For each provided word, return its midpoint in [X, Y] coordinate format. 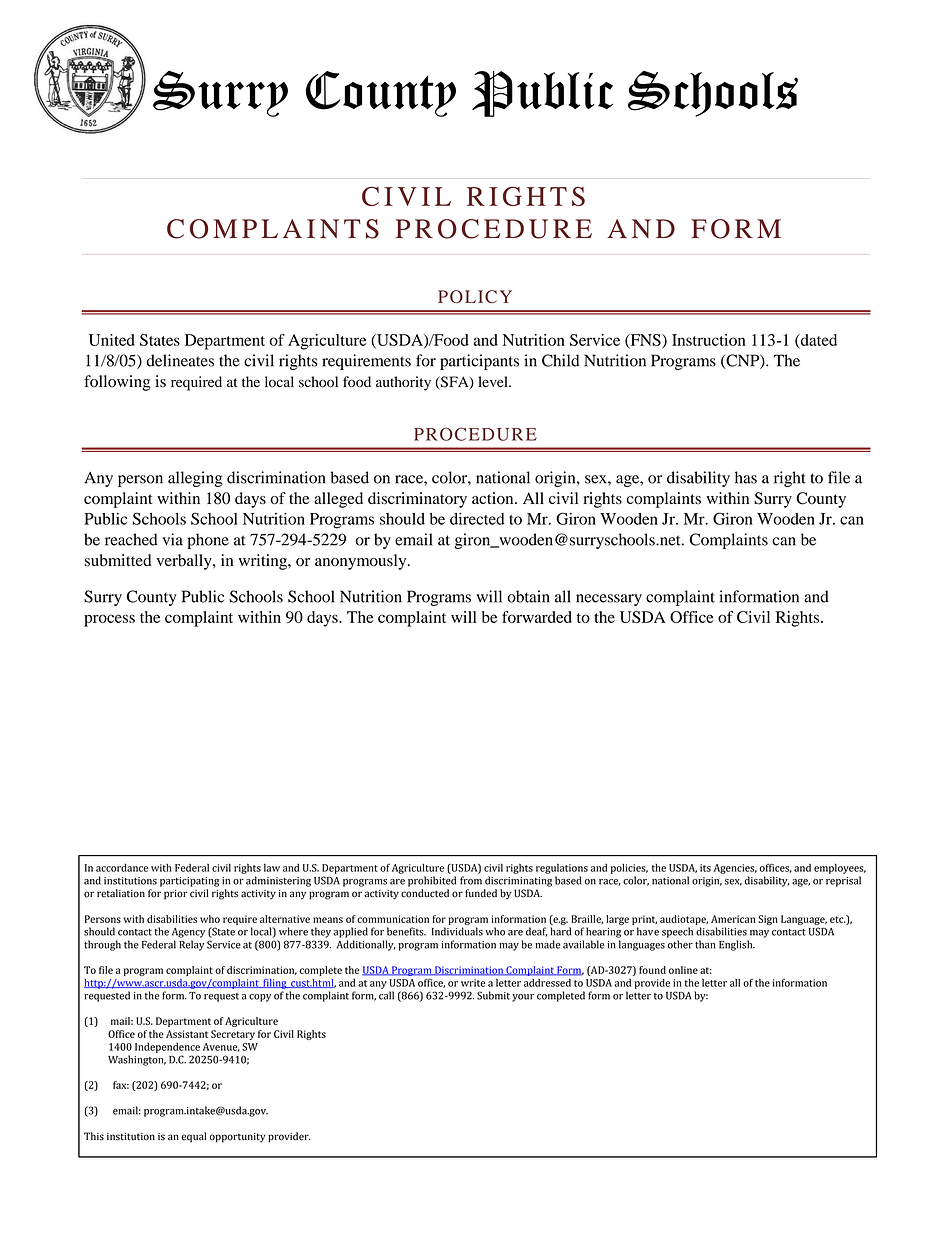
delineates [180, 360]
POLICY [475, 296]
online [683, 970]
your [523, 998]
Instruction [709, 340]
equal [194, 1137]
